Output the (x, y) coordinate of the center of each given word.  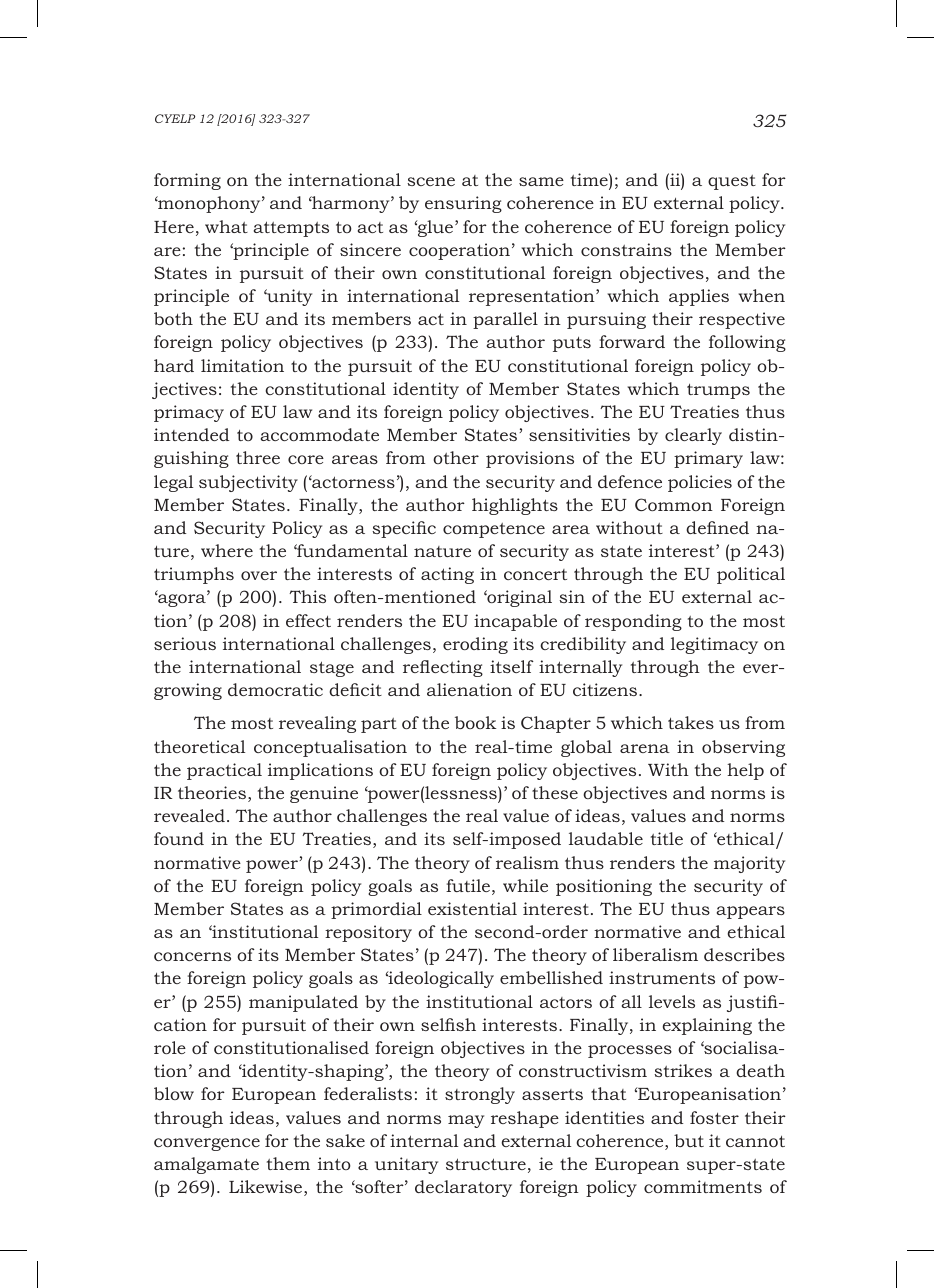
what (226, 226)
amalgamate (206, 1165)
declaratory (463, 1188)
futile (468, 885)
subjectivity (248, 483)
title (667, 838)
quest (732, 182)
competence (494, 530)
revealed (189, 815)
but (689, 1140)
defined (717, 527)
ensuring (463, 204)
